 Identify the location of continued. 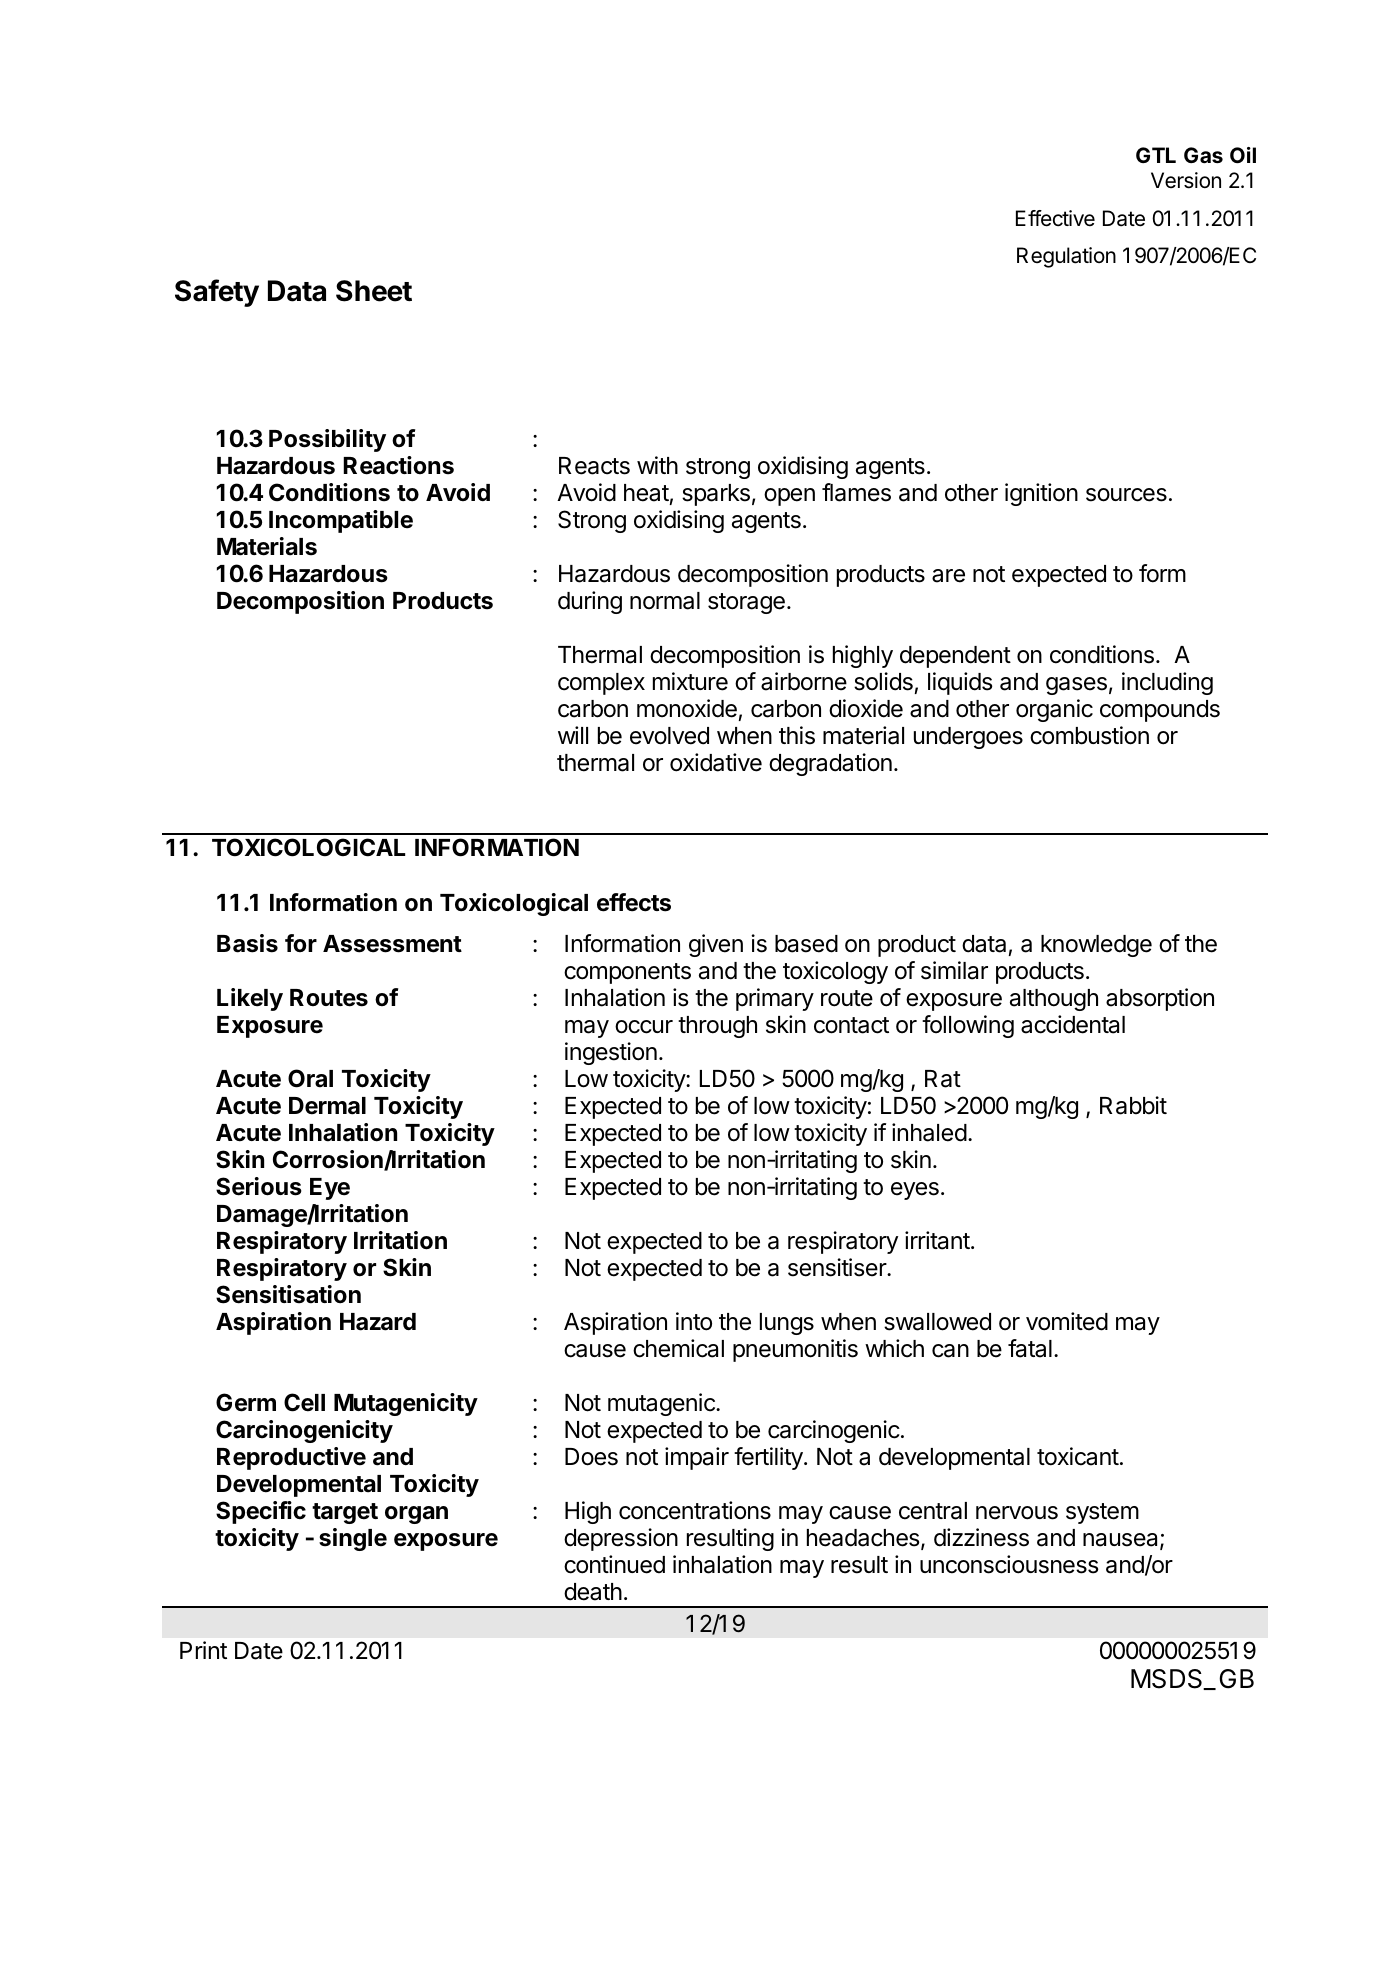
(614, 1564).
